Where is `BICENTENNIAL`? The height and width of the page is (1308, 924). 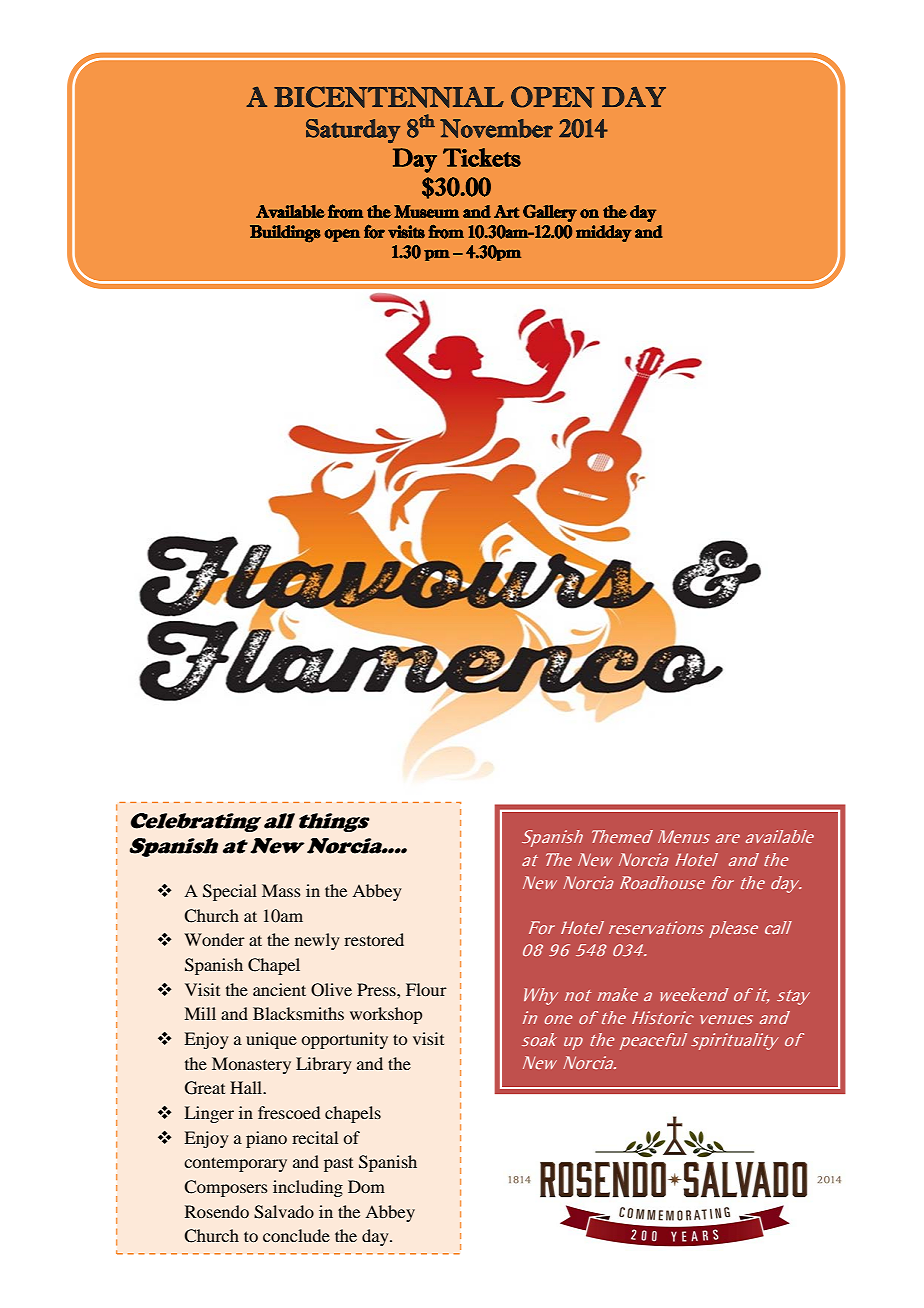 BICENTENNIAL is located at coordinates (389, 97).
